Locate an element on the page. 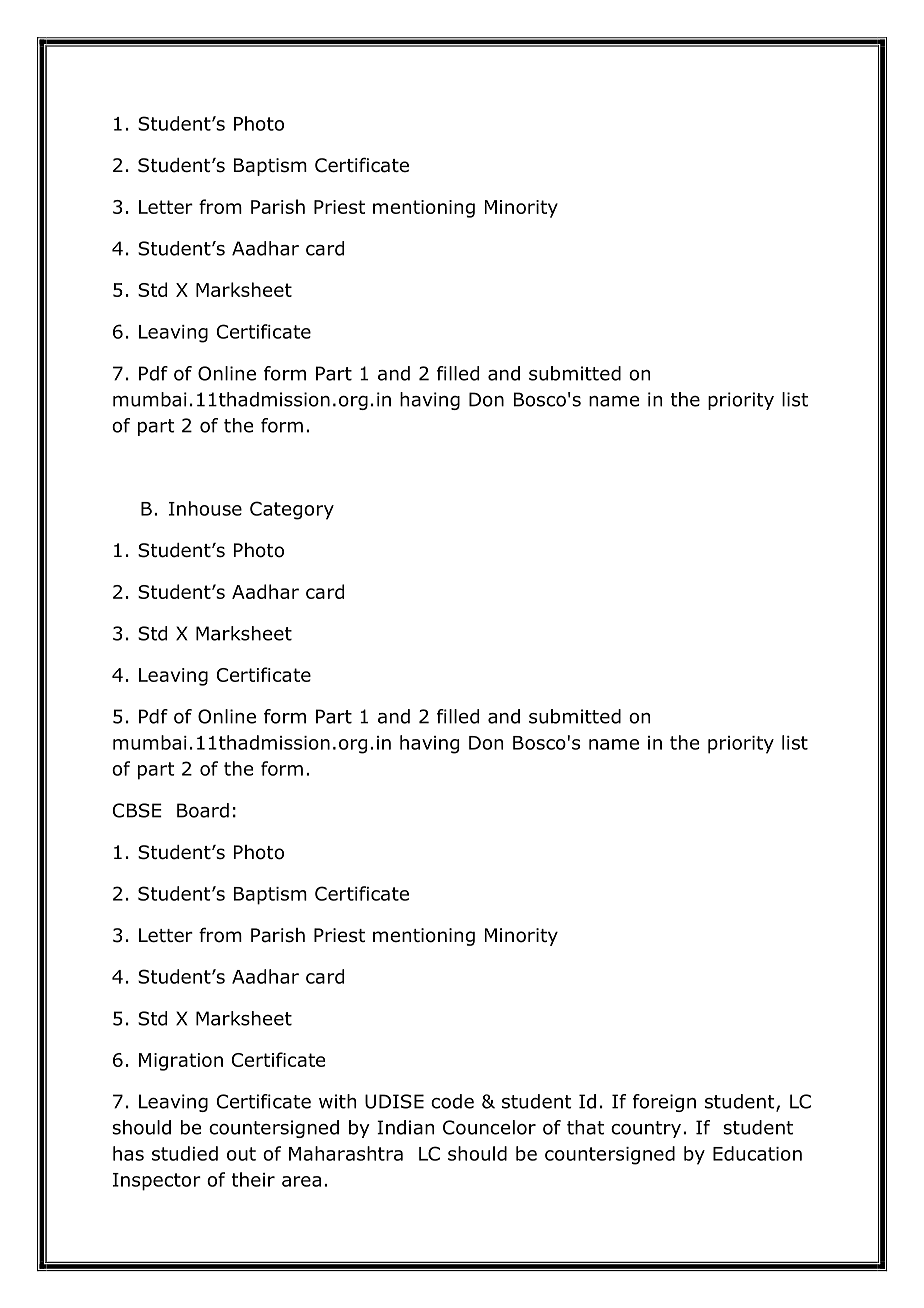  CBSE is located at coordinates (137, 810).
